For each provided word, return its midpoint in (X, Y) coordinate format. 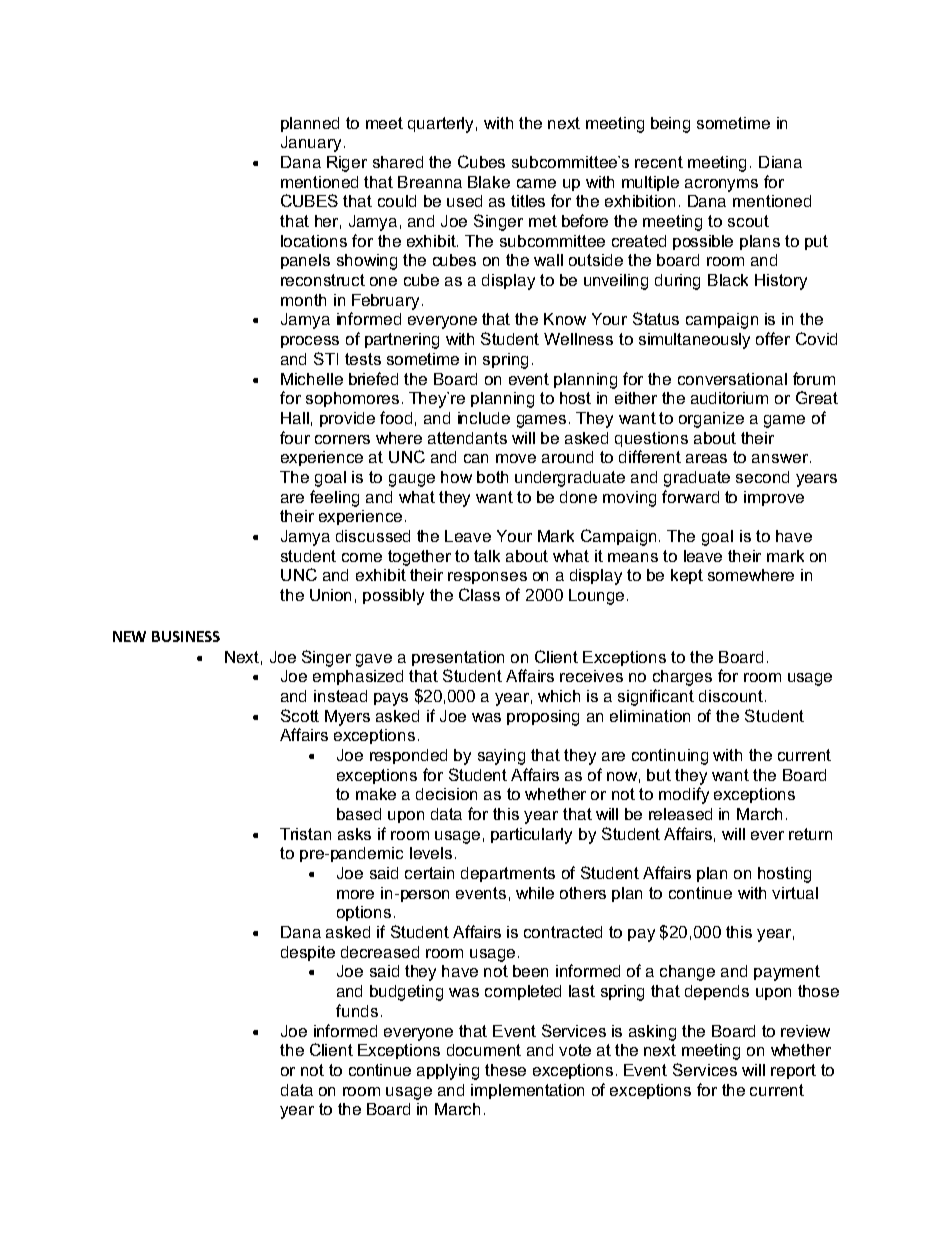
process (310, 342)
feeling (334, 498)
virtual (795, 893)
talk (487, 556)
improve (774, 498)
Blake (489, 182)
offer (773, 338)
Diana (780, 162)
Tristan (305, 834)
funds (357, 1010)
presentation (458, 658)
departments (508, 874)
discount (731, 696)
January (311, 144)
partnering (402, 341)
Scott (300, 715)
